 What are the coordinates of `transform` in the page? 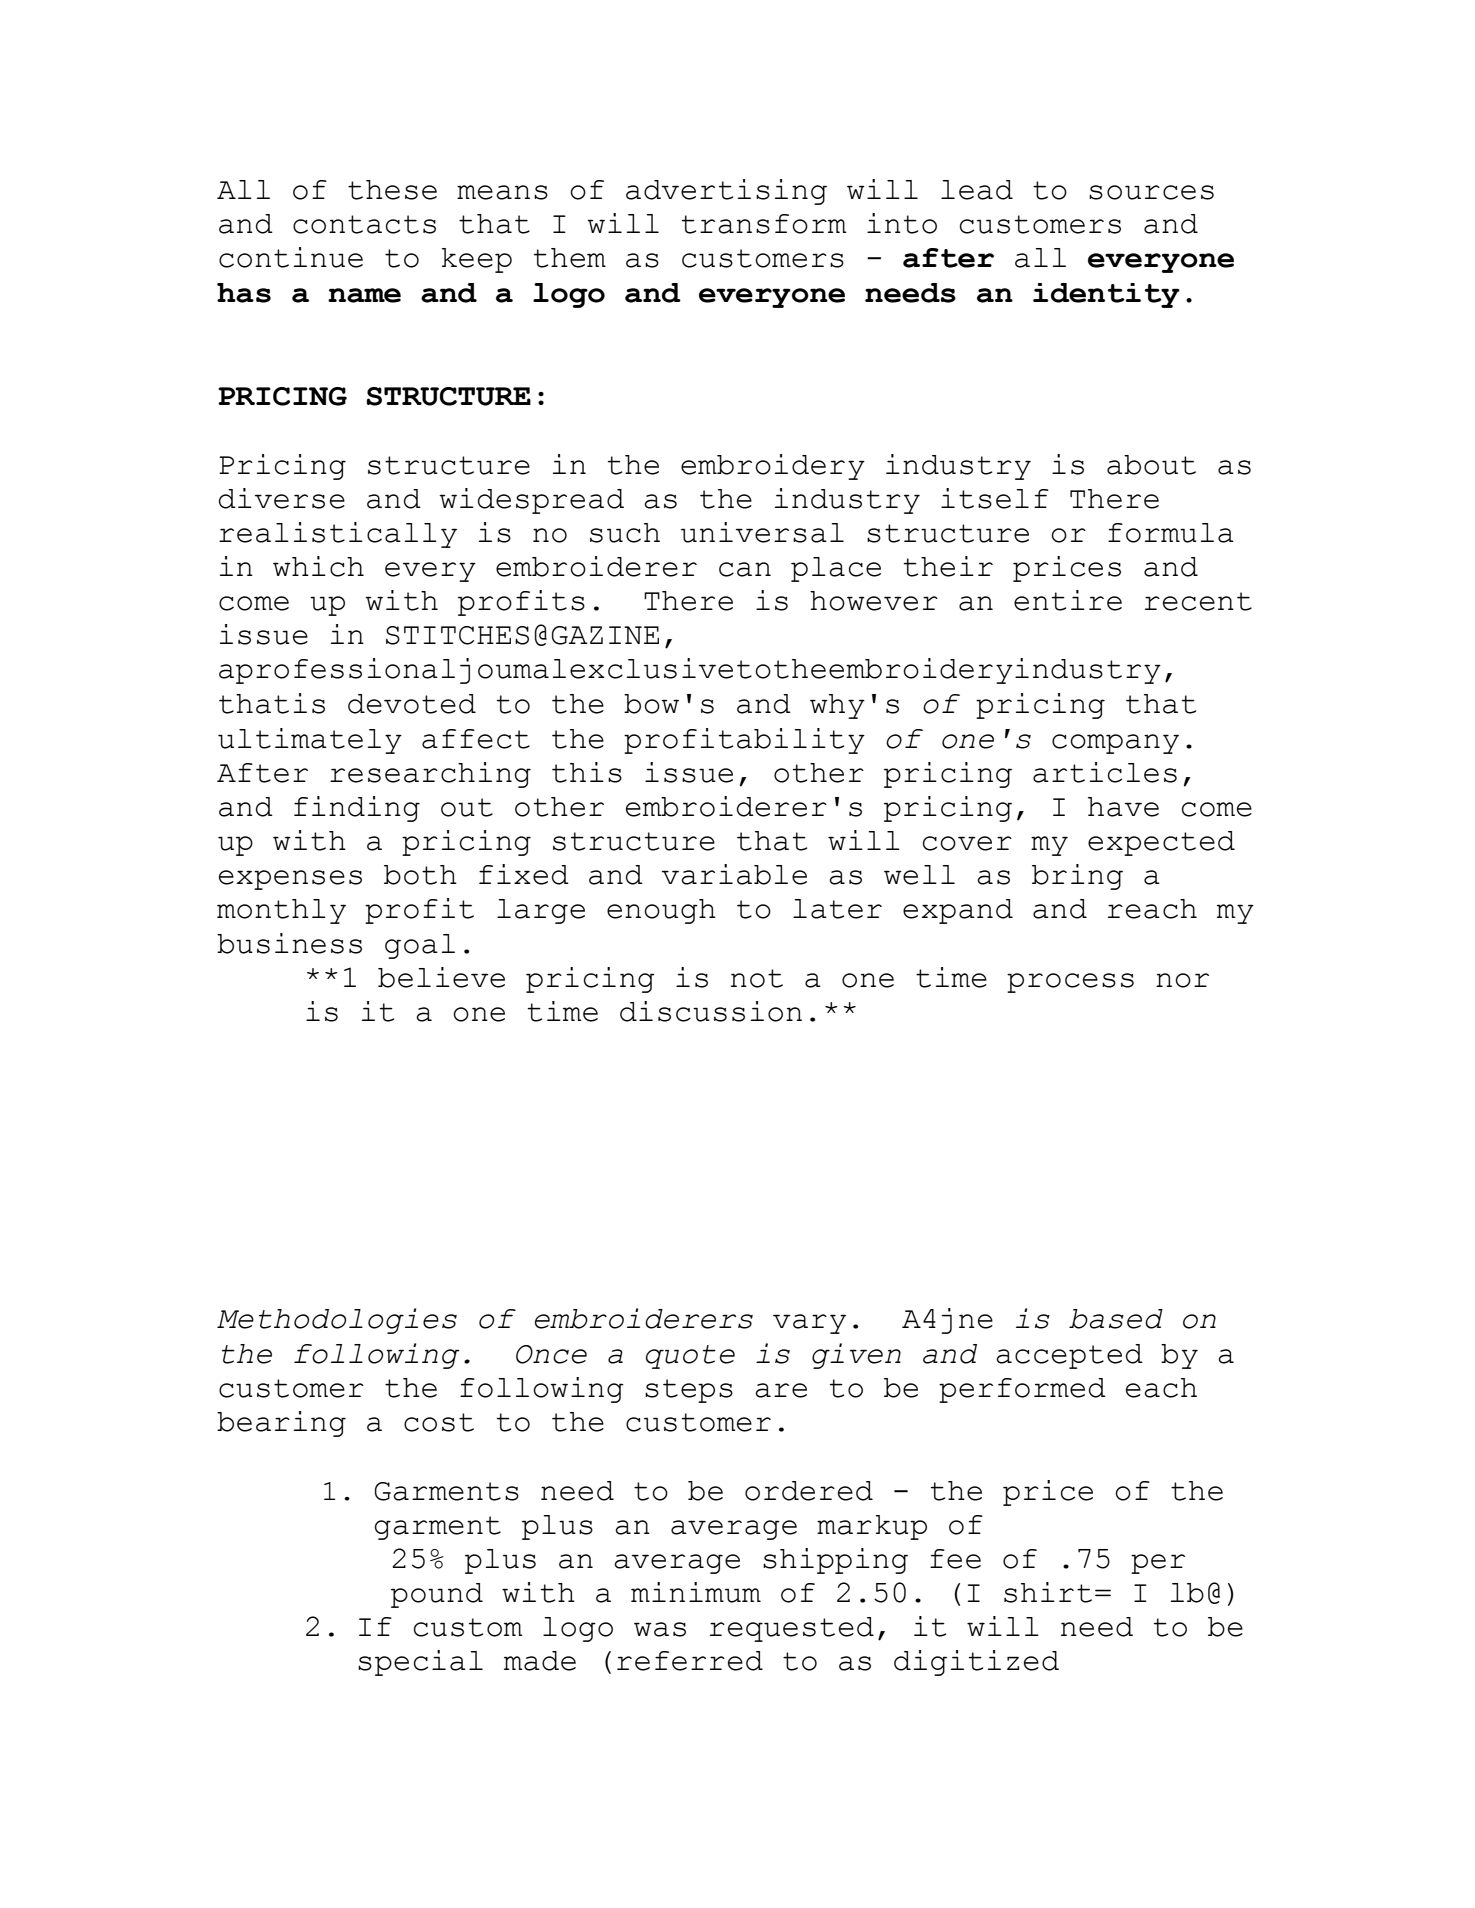 It's located at (764, 224).
